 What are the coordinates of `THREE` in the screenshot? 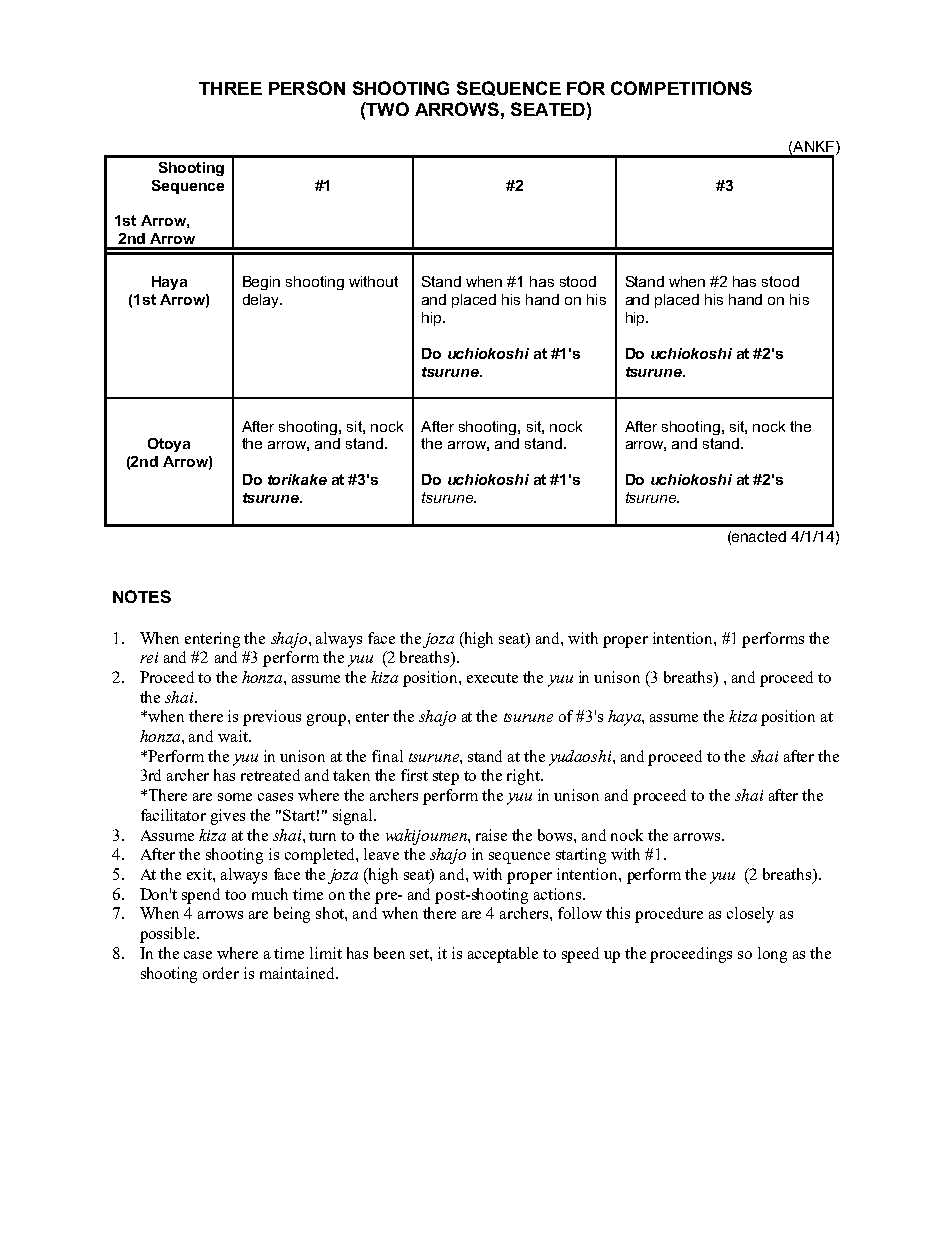 It's located at (230, 88).
